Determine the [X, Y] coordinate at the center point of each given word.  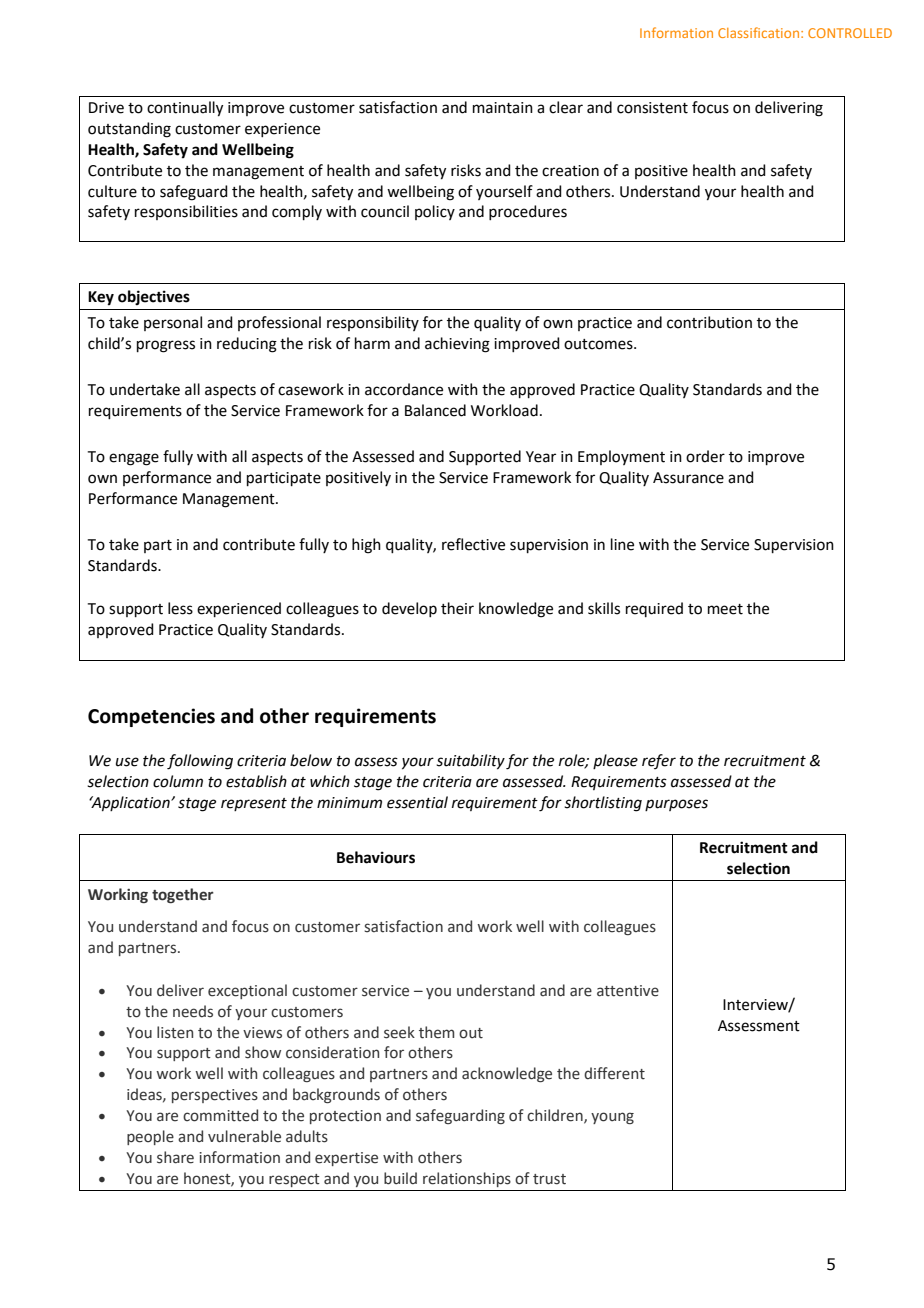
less [180, 608]
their [457, 608]
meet [725, 609]
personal [173, 323]
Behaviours [376, 857]
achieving [457, 345]
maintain [503, 108]
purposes [676, 805]
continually [185, 109]
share [175, 1157]
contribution [709, 322]
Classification [760, 32]
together [183, 895]
